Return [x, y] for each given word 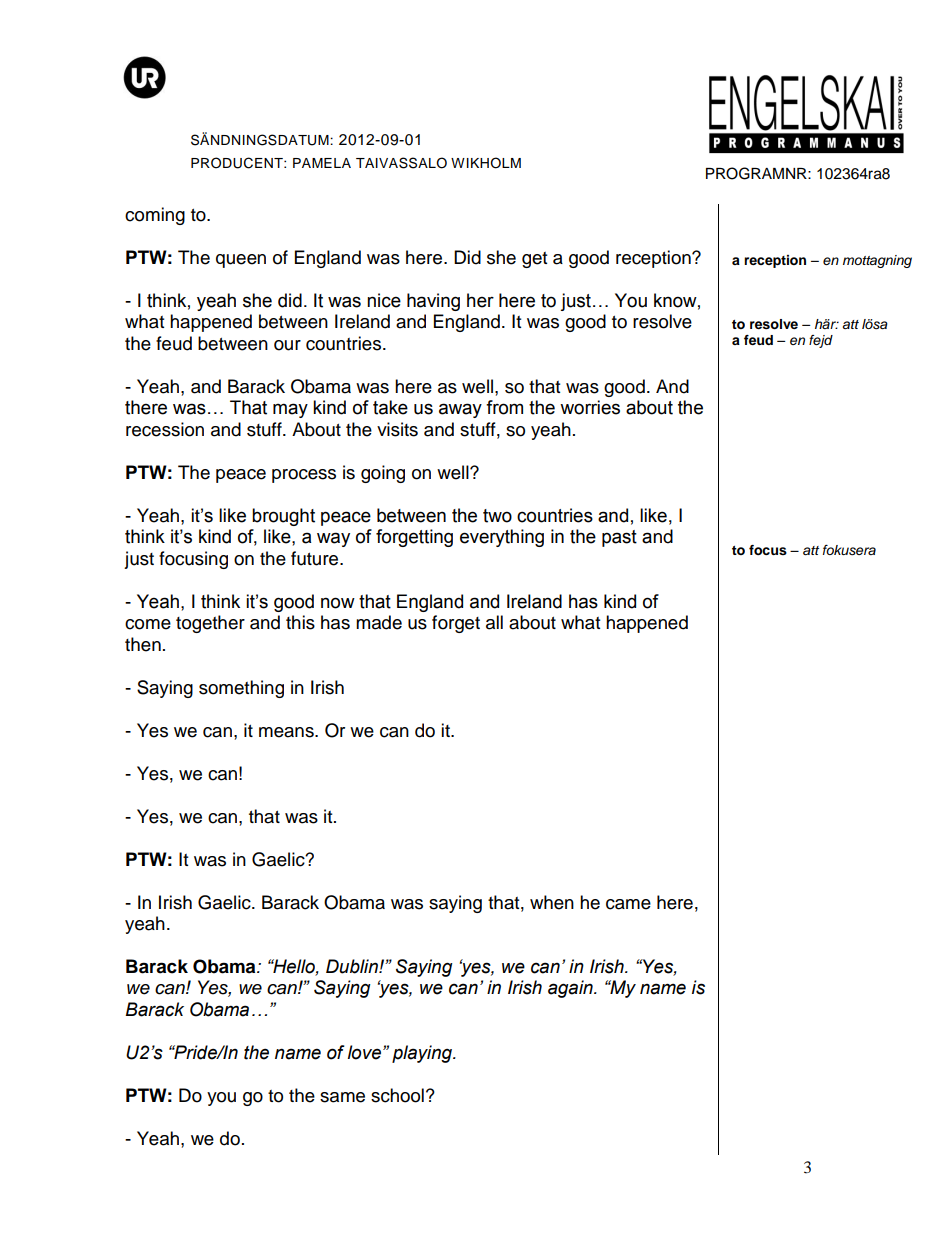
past [619, 538]
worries [590, 407]
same [342, 1097]
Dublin [353, 966]
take [390, 407]
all [494, 622]
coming [155, 216]
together [210, 624]
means [287, 732]
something [241, 689]
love [364, 1052]
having [433, 302]
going [383, 474]
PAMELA [322, 163]
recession [165, 429]
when [552, 902]
